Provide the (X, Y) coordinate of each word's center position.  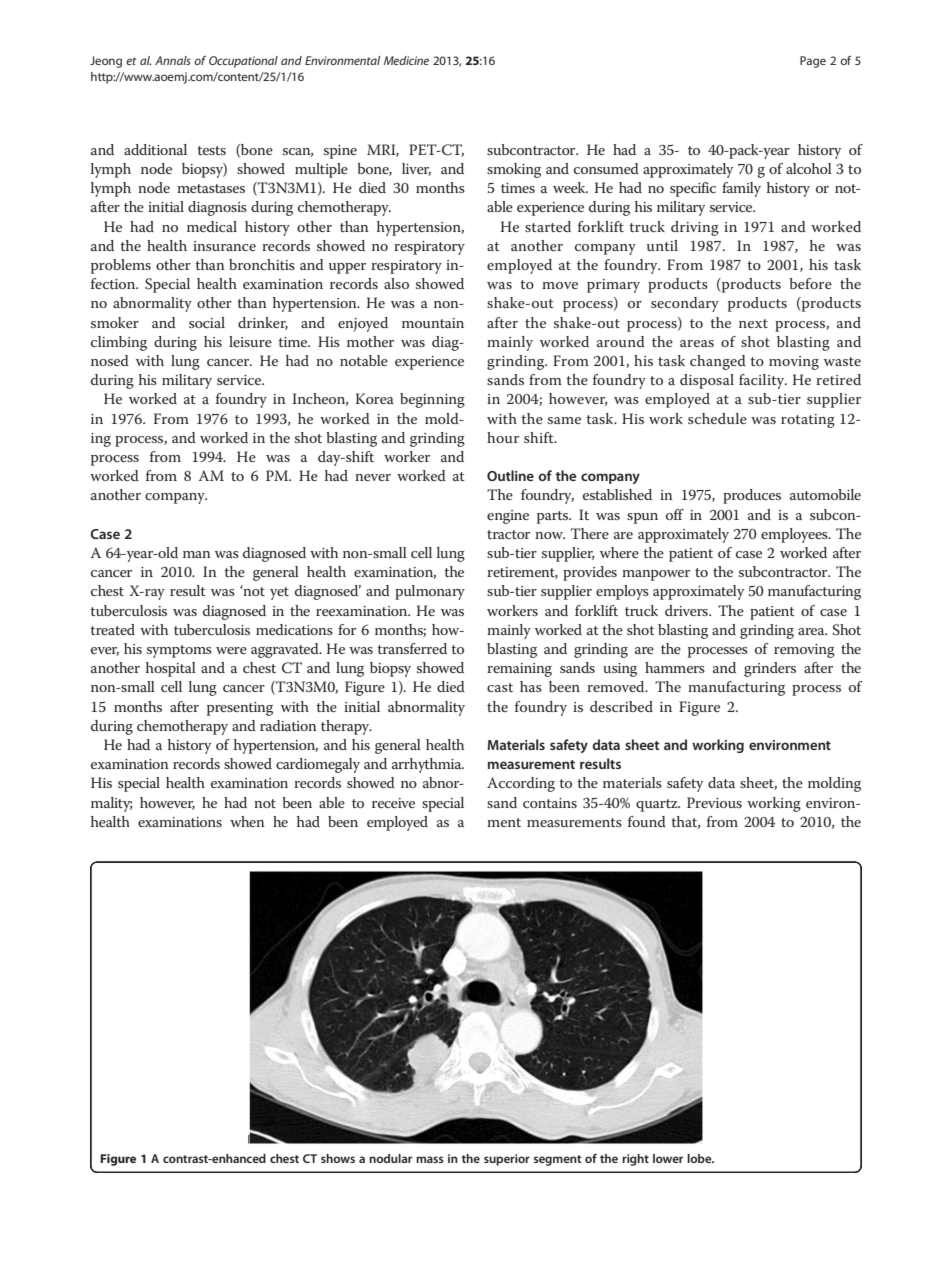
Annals (173, 60)
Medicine (406, 60)
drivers (687, 610)
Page (813, 62)
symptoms (179, 651)
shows (338, 1158)
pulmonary (430, 592)
